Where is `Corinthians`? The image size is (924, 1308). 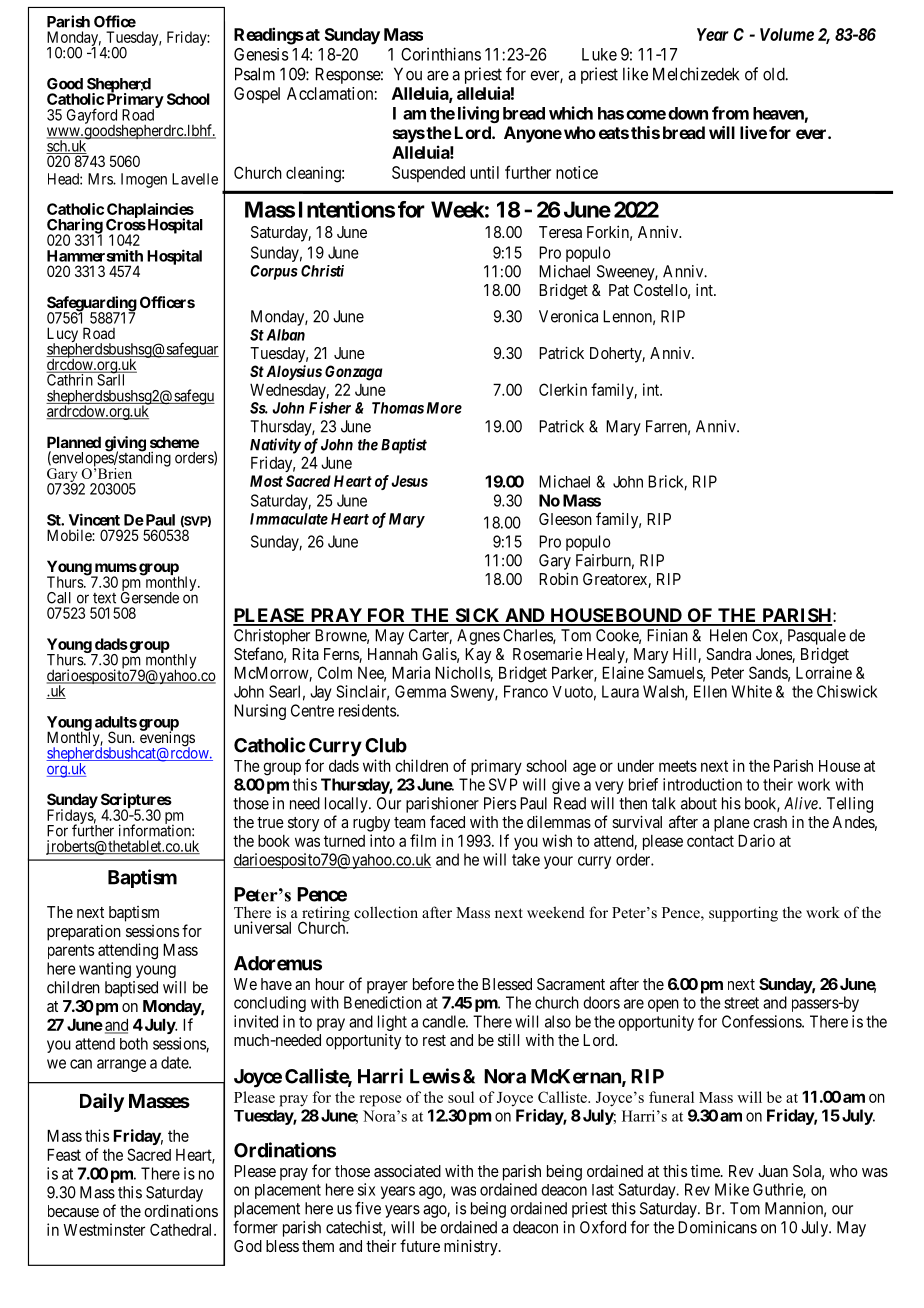 Corinthians is located at coordinates (441, 54).
